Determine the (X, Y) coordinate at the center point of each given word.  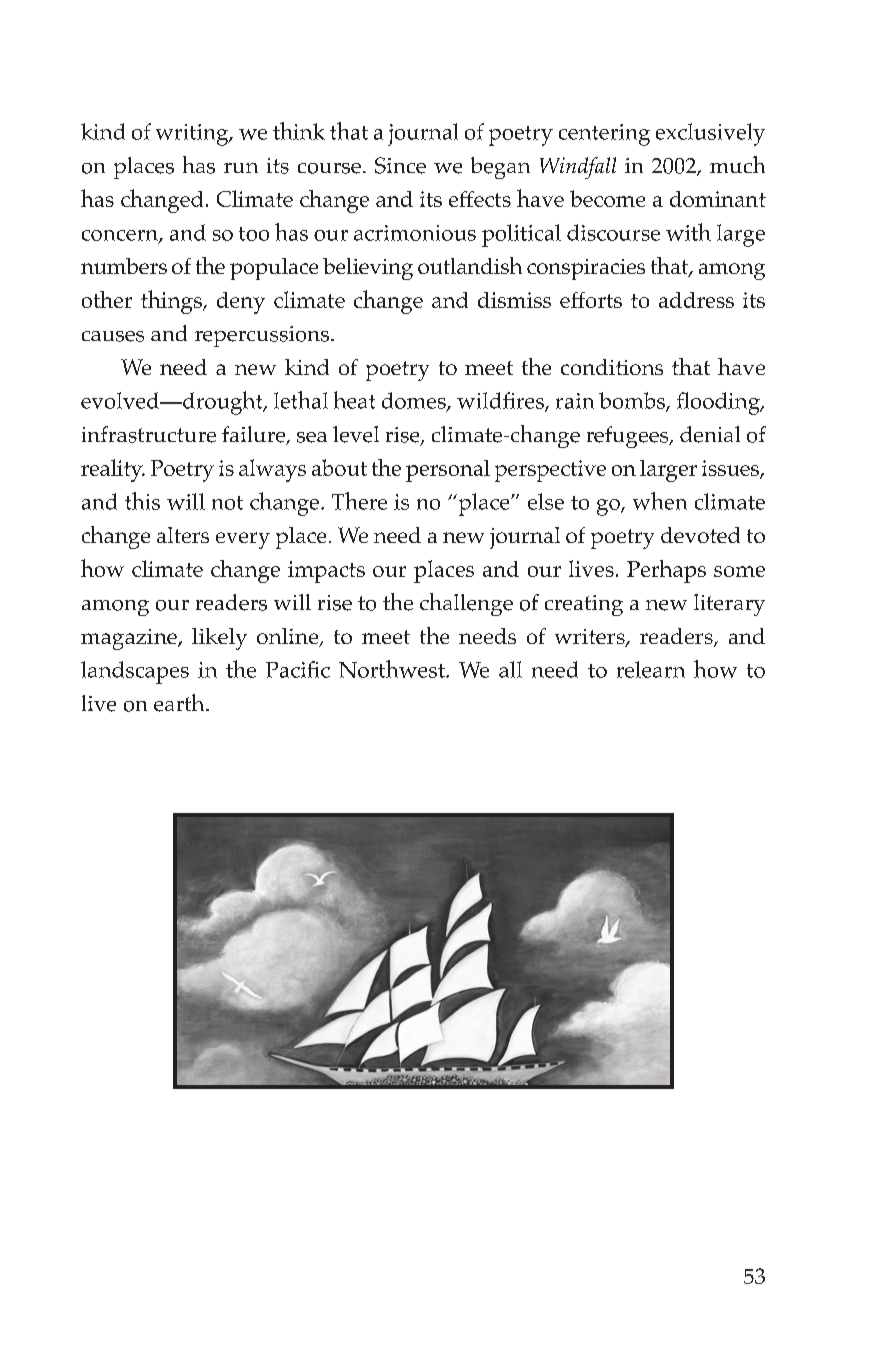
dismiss (514, 300)
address (696, 300)
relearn (651, 669)
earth (180, 703)
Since (400, 165)
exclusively (710, 134)
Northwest (393, 669)
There (359, 501)
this (142, 501)
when (660, 501)
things (172, 302)
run (241, 168)
